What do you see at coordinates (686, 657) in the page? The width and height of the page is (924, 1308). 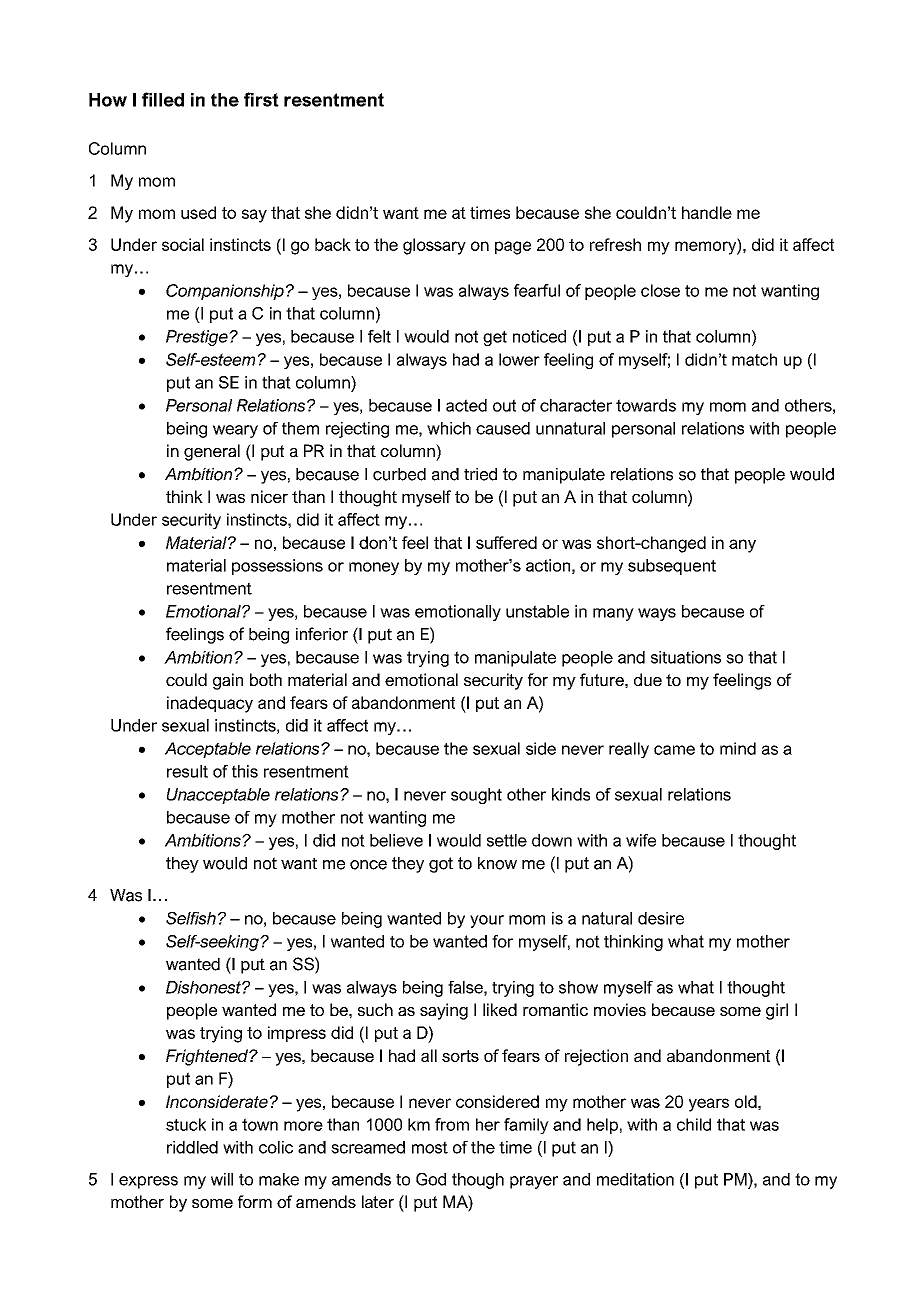 I see `situations` at bounding box center [686, 657].
